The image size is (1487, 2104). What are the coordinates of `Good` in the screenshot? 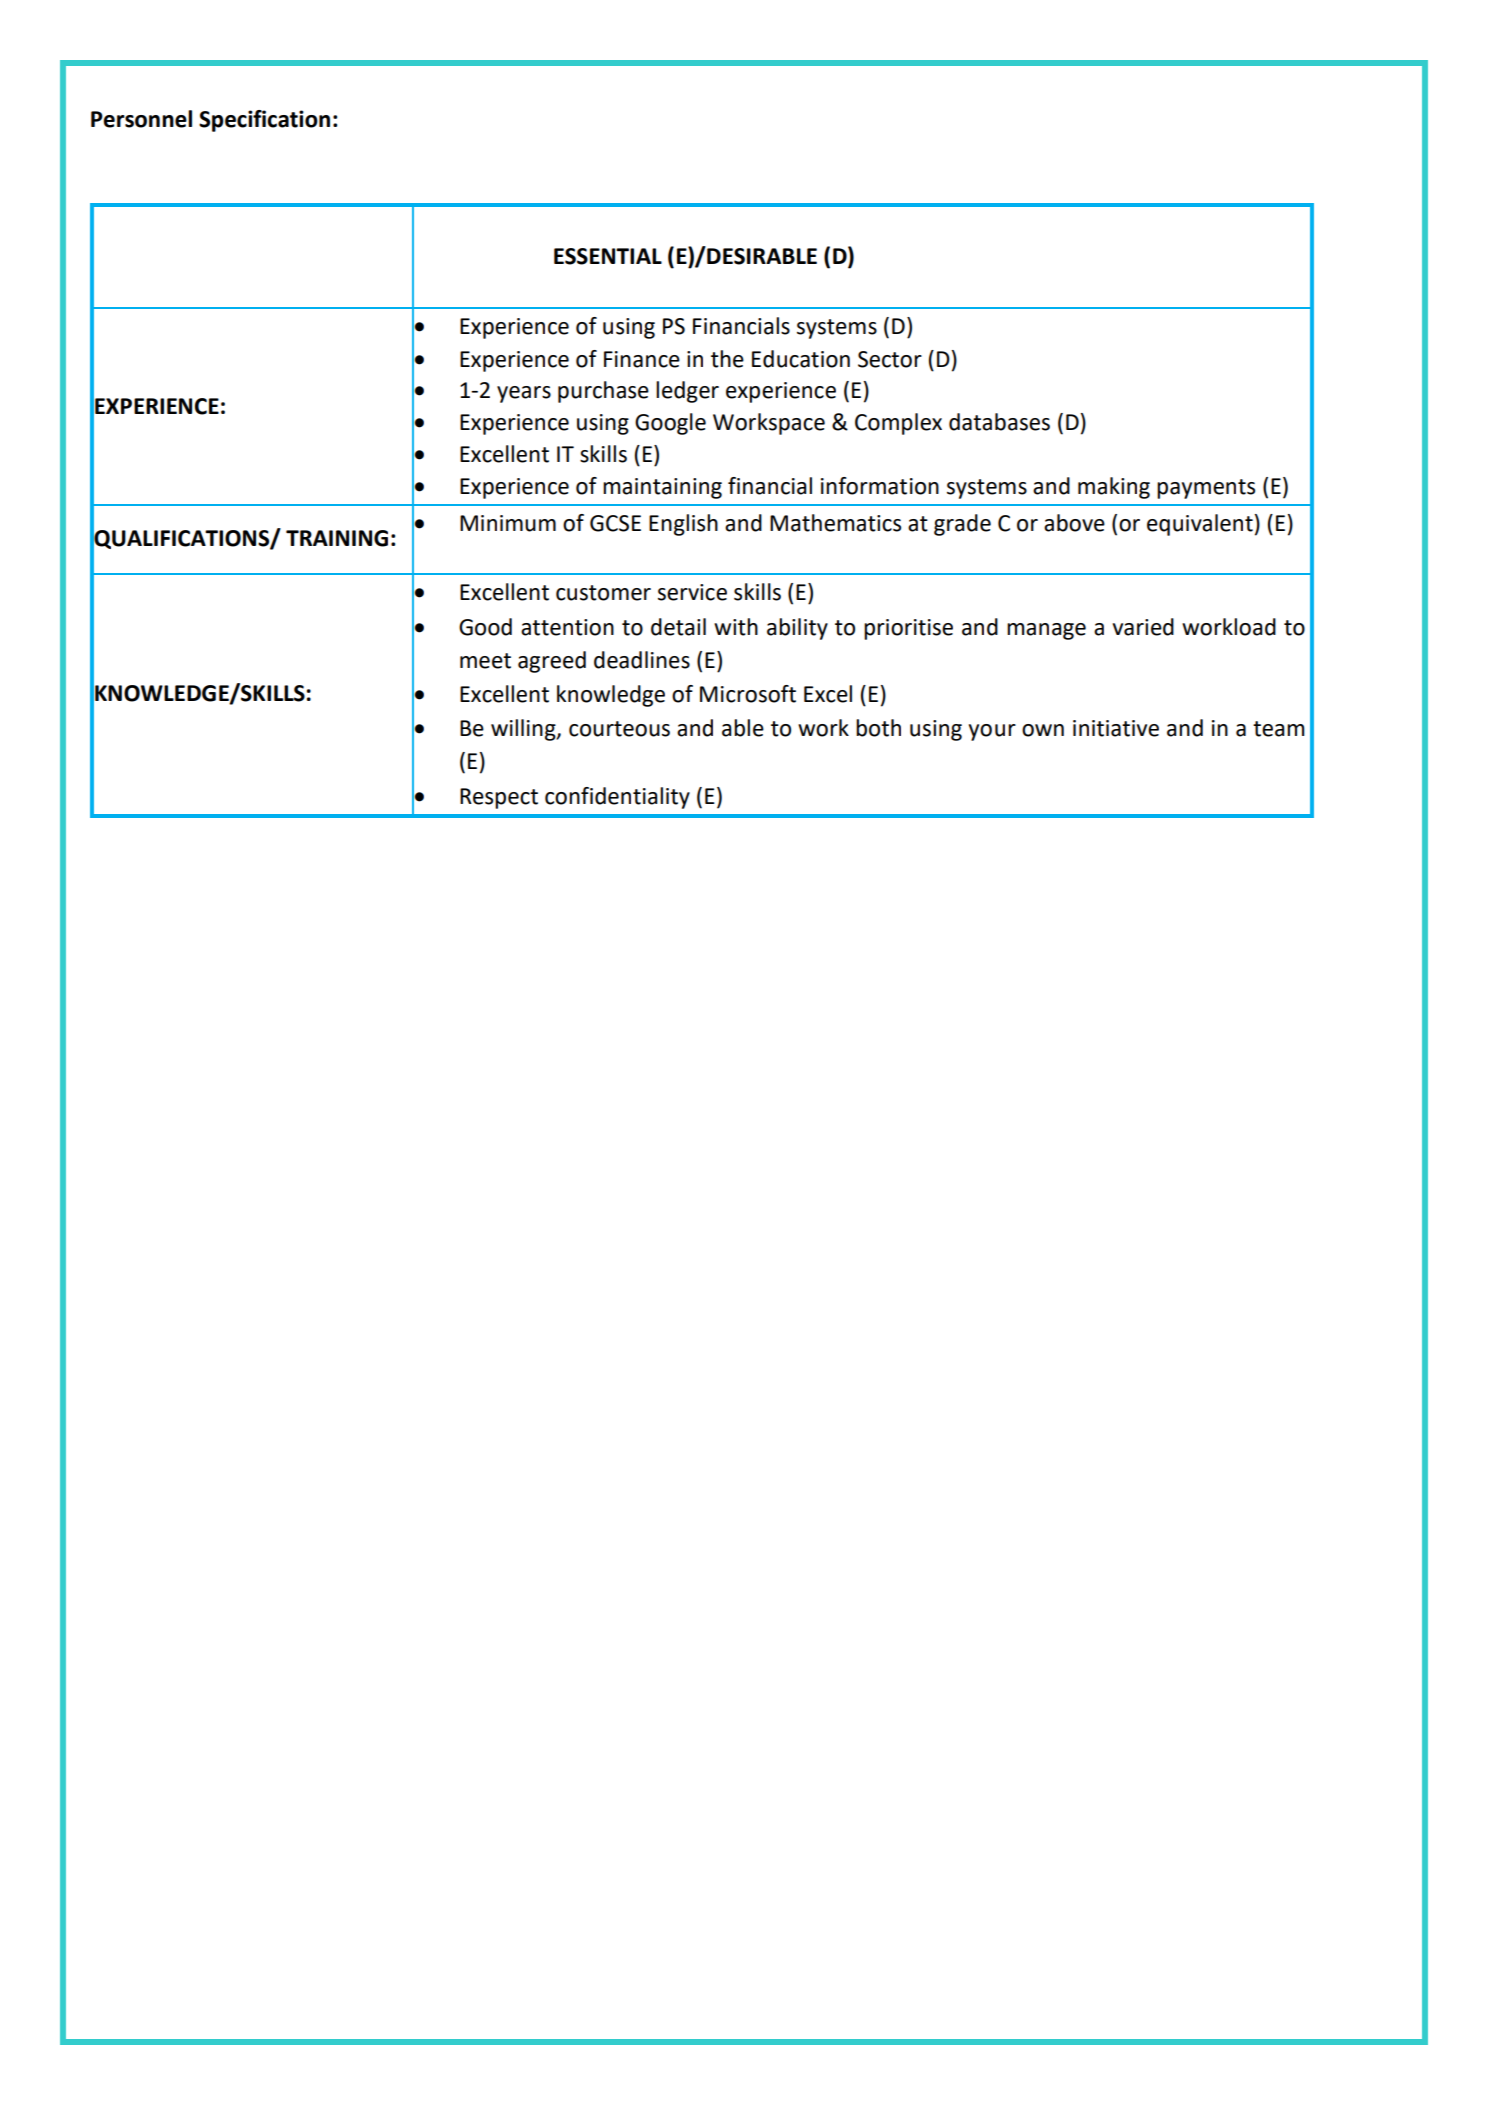 It's located at (485, 627).
